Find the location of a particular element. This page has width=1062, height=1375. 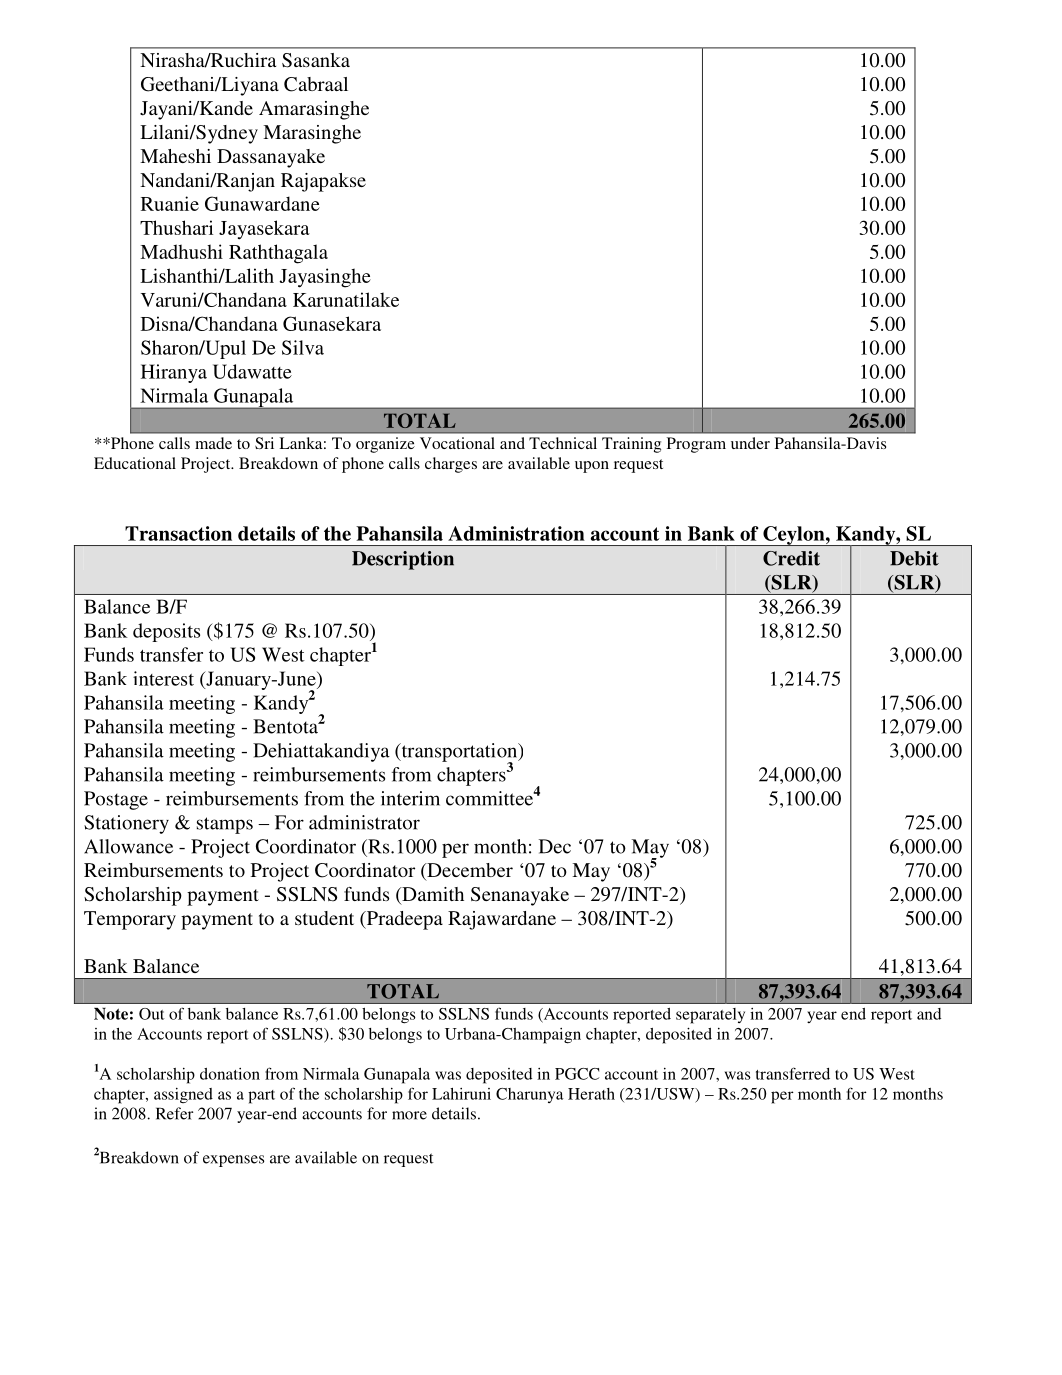

Allowance is located at coordinates (128, 846).
